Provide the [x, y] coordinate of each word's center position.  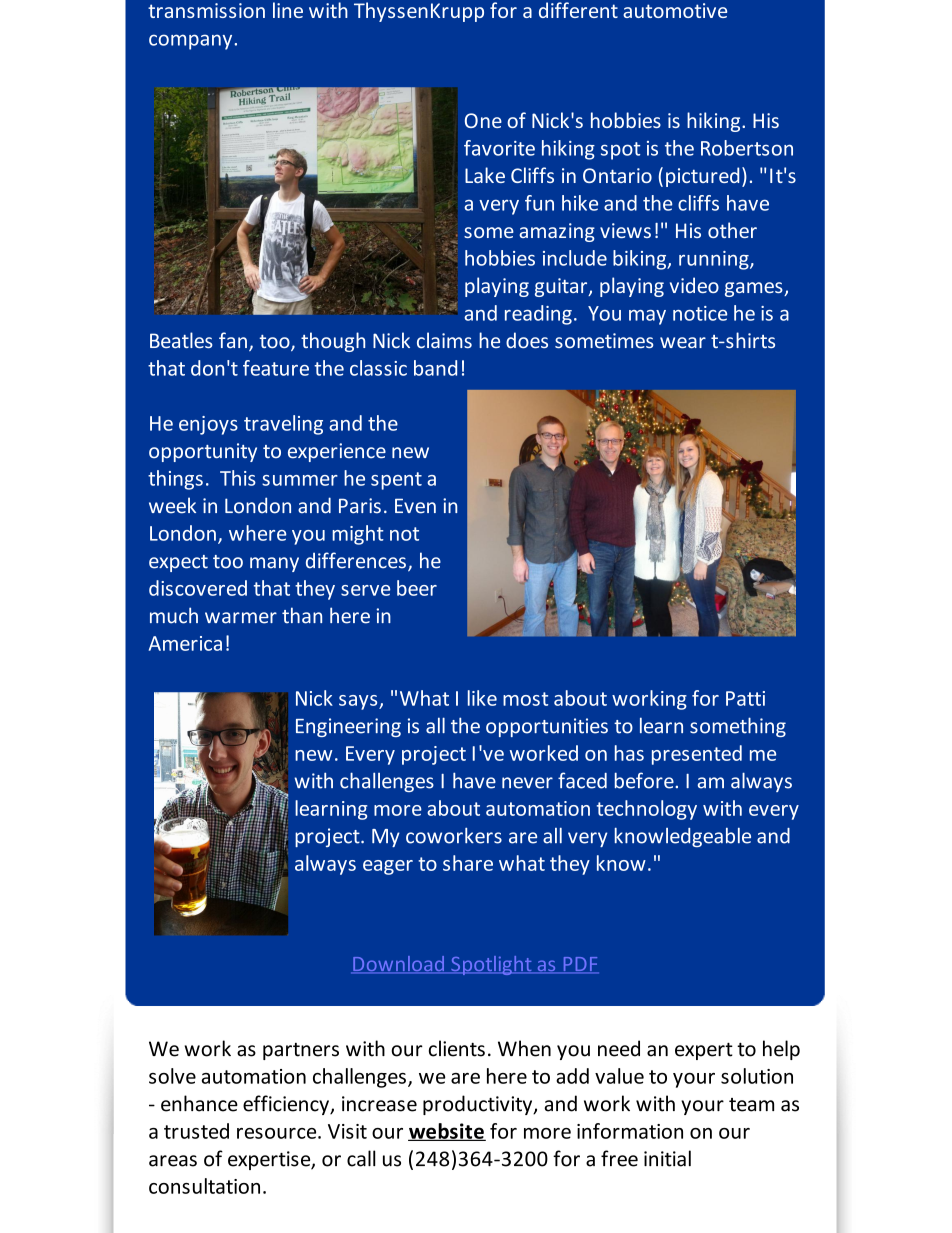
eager [388, 867]
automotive [675, 10]
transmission [206, 10]
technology [647, 810]
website [447, 1132]
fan [233, 340]
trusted [196, 1131]
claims [444, 340]
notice [700, 313]
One [483, 120]
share [468, 863]
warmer [241, 618]
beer [417, 588]
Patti [745, 698]
